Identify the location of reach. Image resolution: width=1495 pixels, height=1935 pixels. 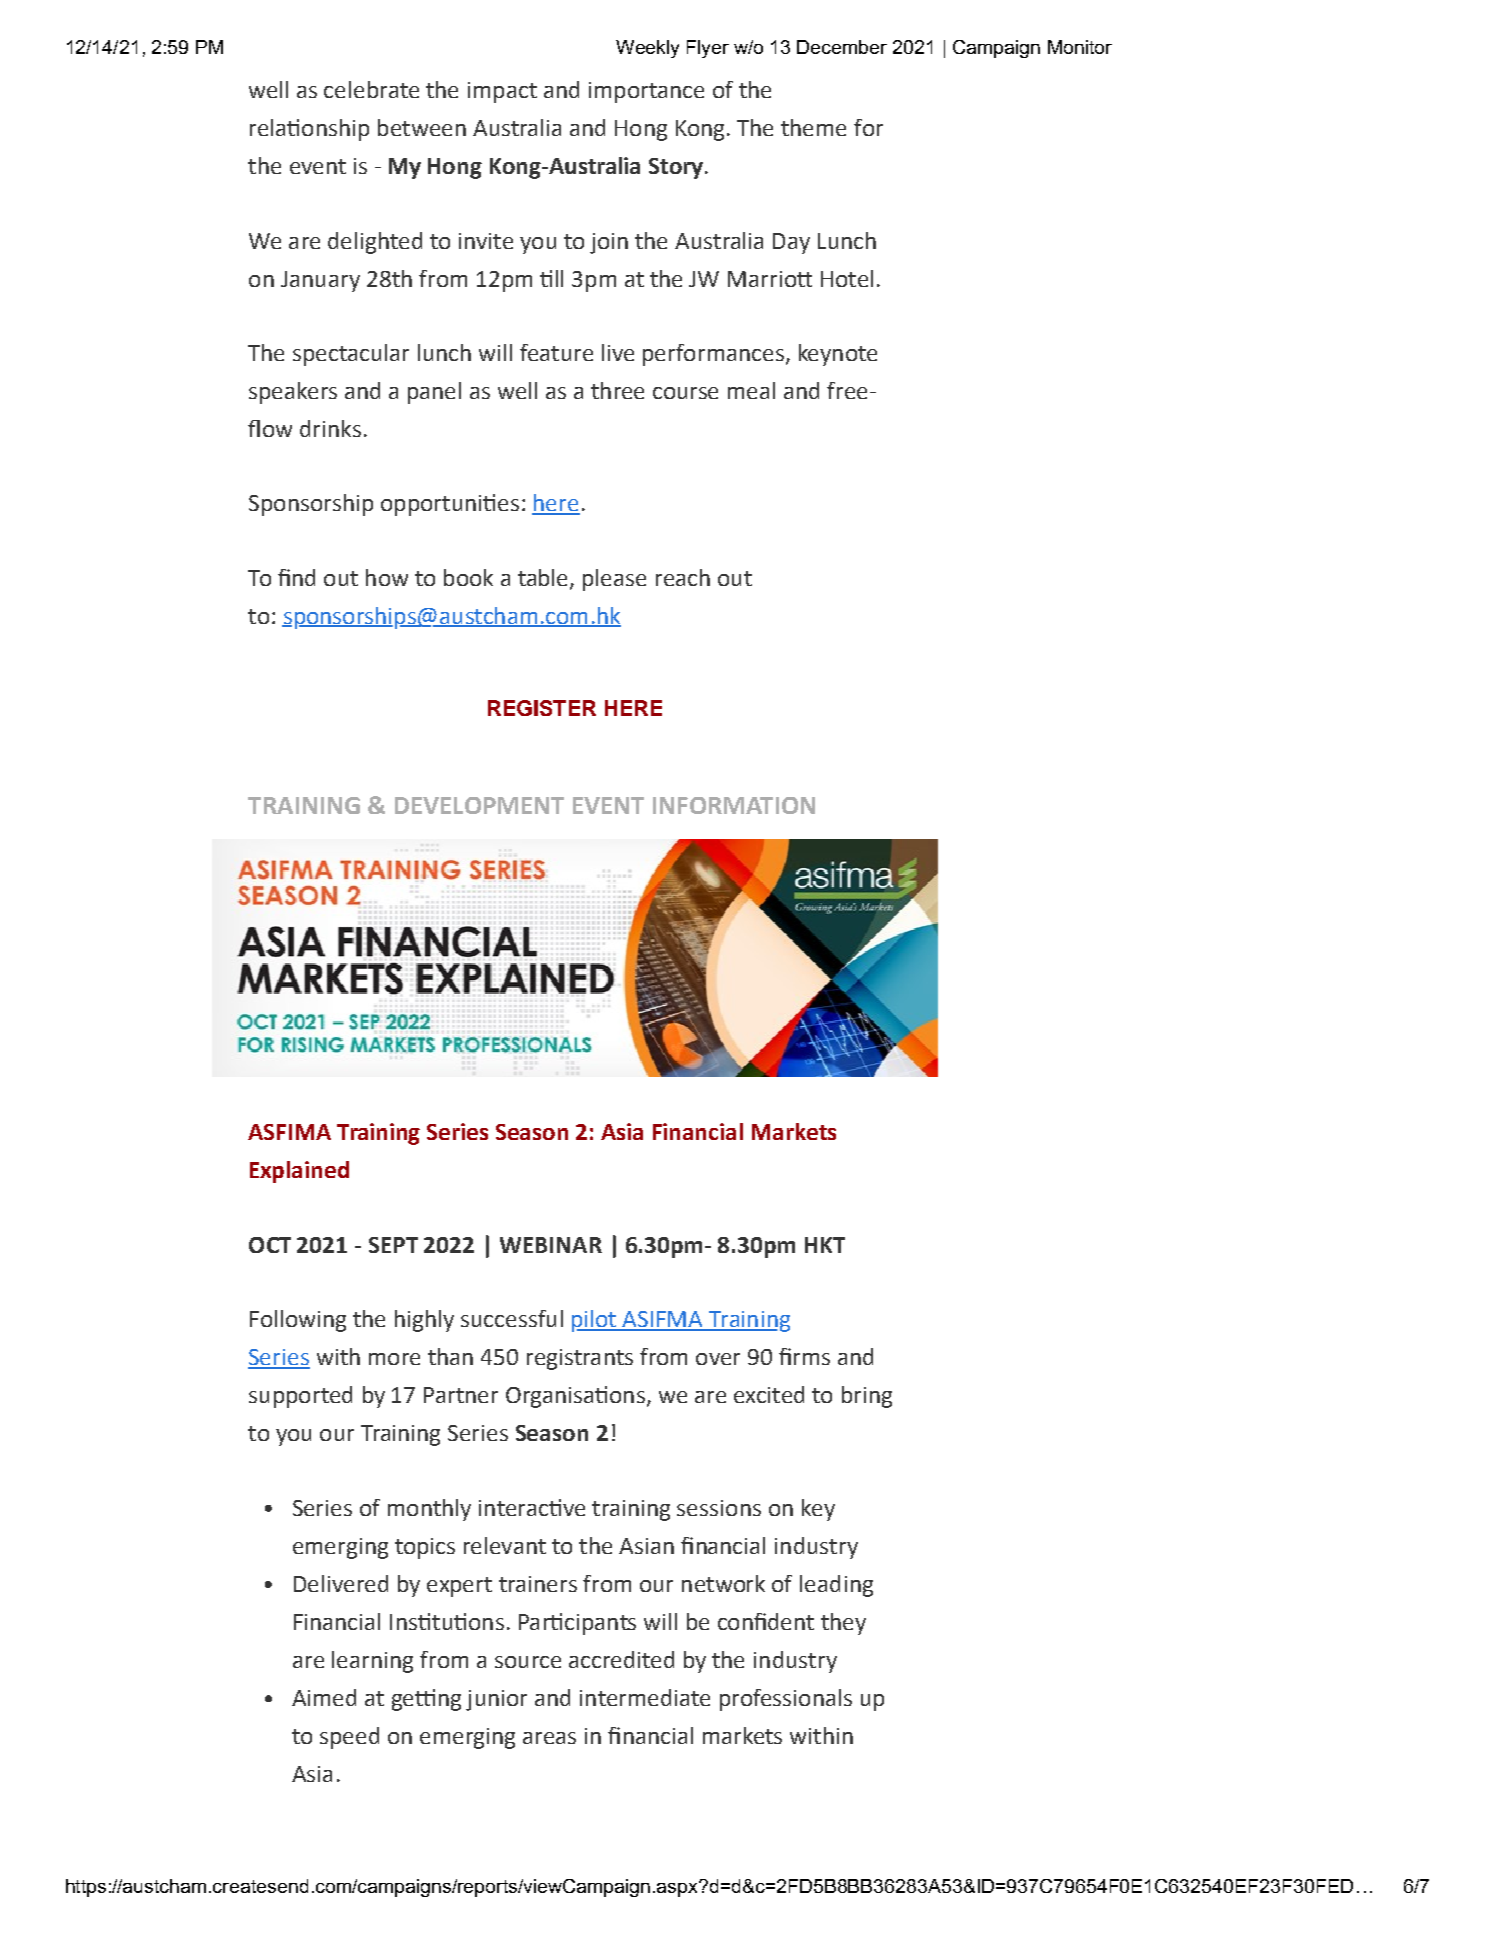
(683, 577).
